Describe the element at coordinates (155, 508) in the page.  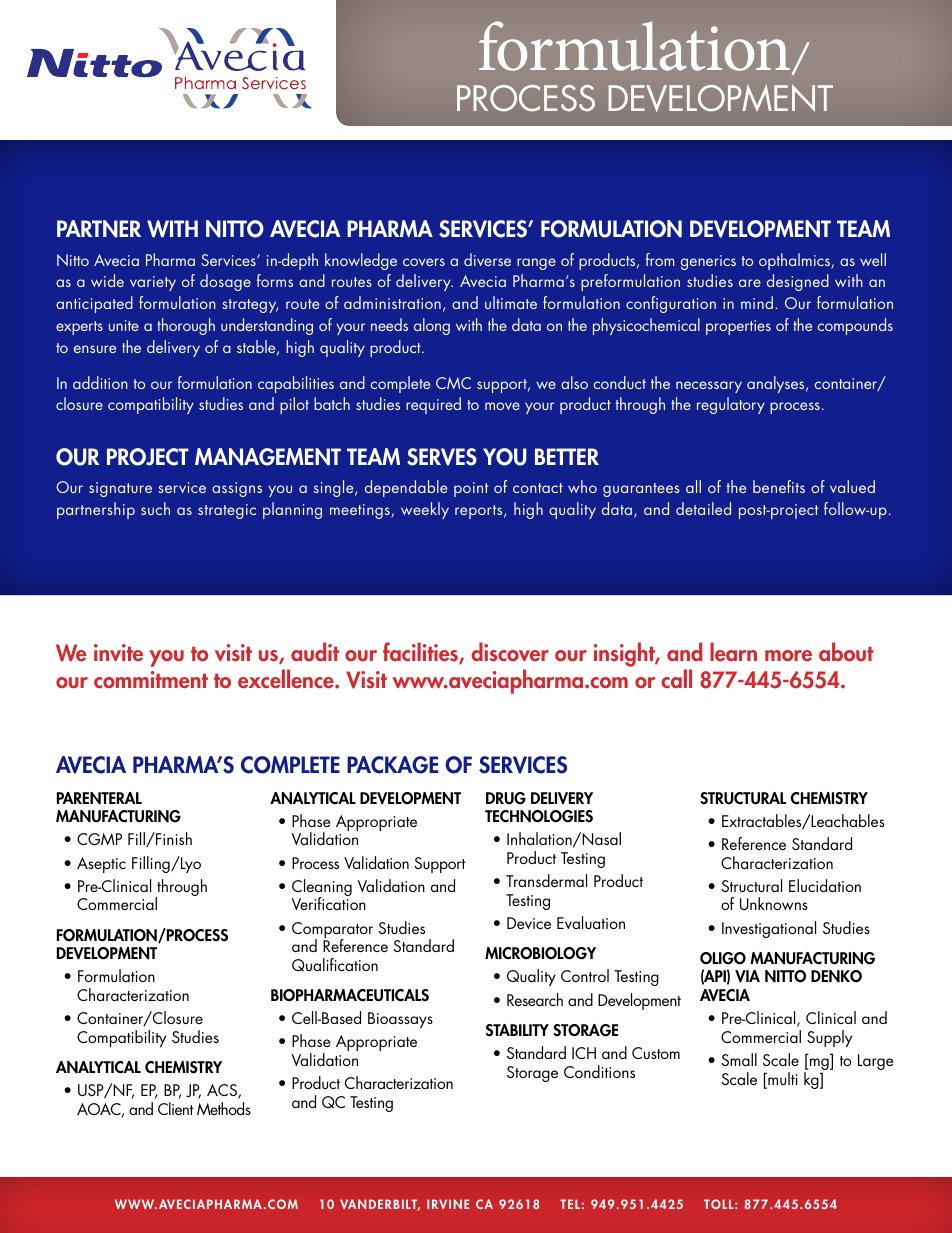
I see `such` at that location.
